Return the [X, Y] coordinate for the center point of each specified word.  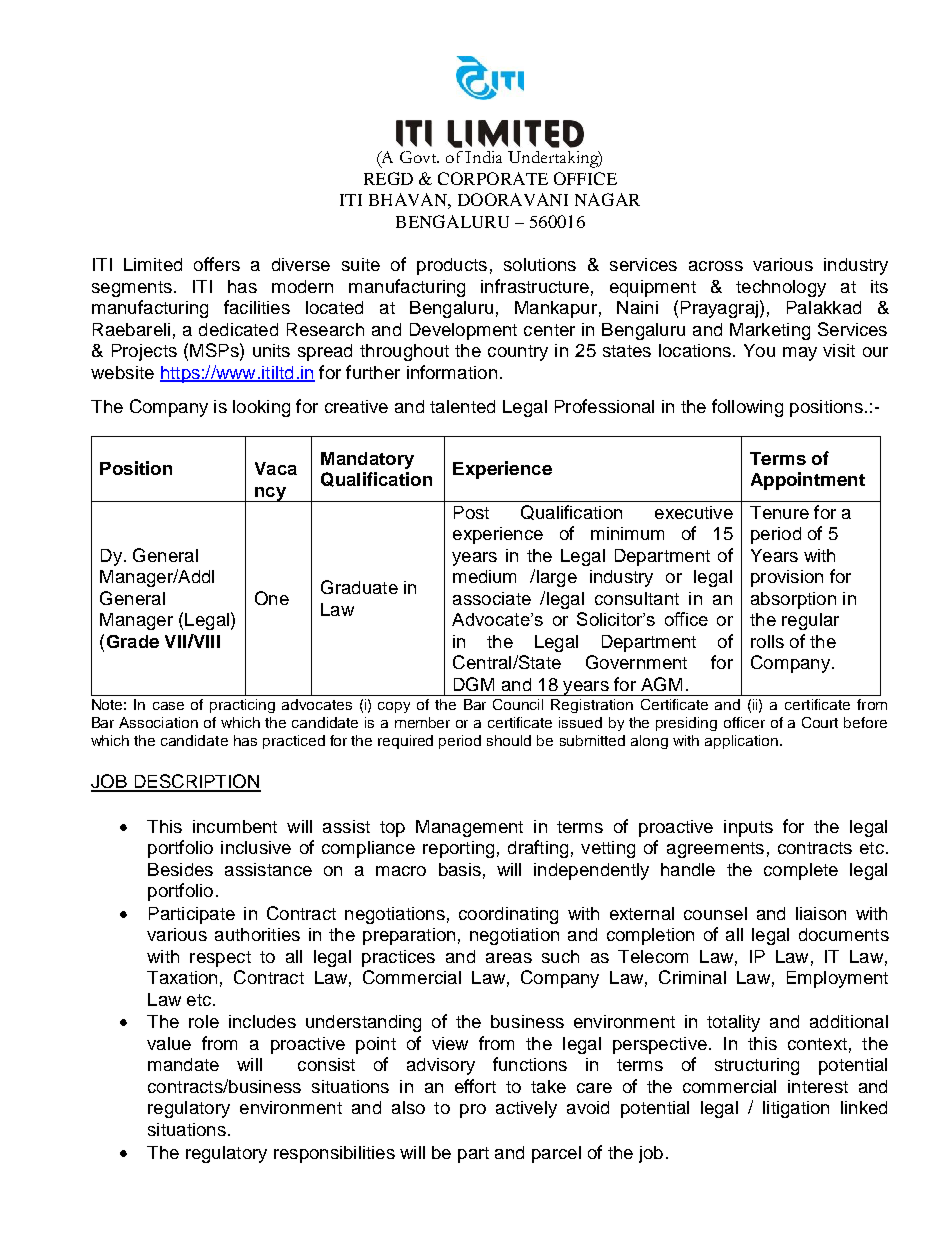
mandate [183, 1064]
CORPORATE [493, 178]
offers [217, 264]
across [716, 266]
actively [526, 1109]
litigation [796, 1109]
